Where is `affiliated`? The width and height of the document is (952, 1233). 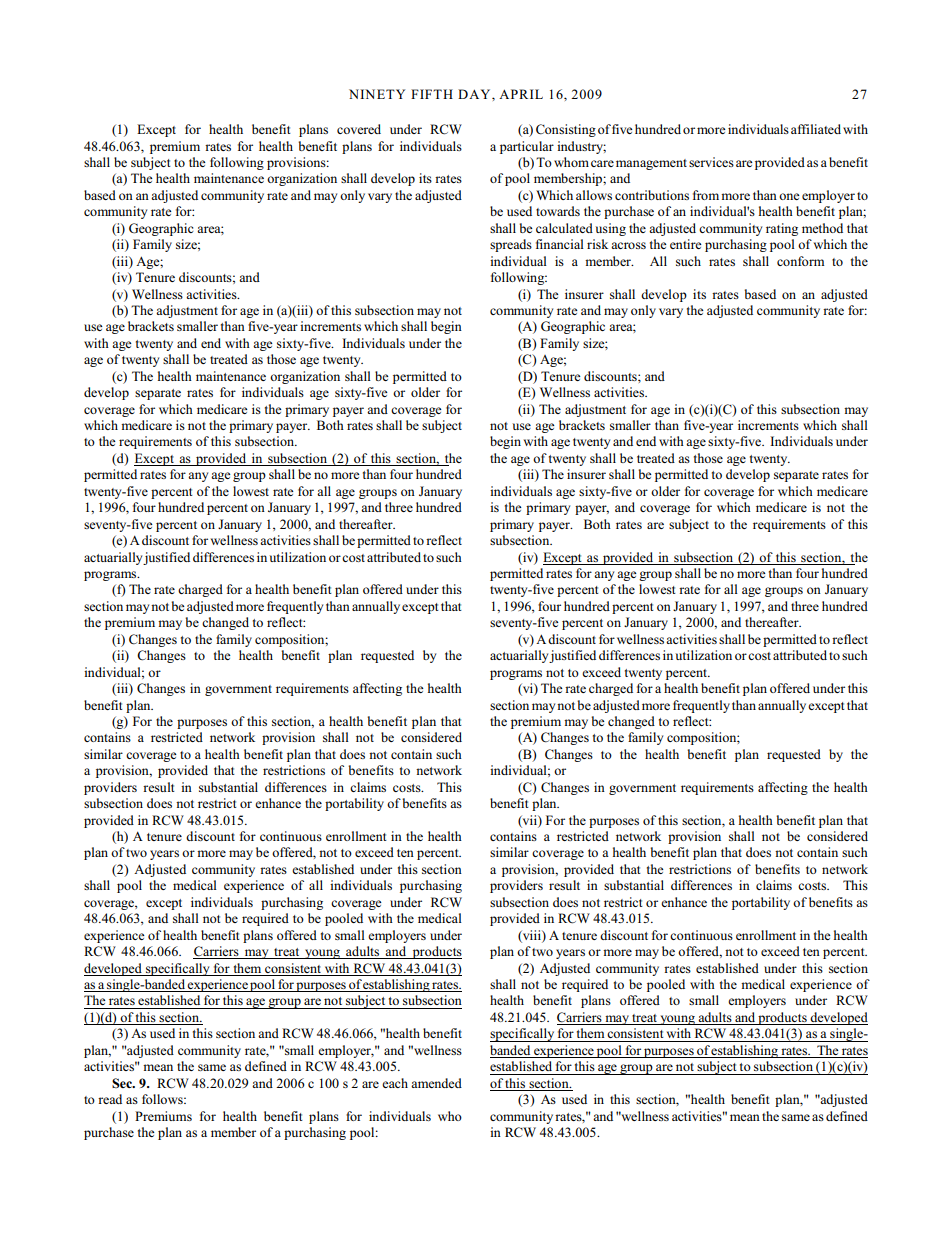
affiliated is located at coordinates (816, 129).
